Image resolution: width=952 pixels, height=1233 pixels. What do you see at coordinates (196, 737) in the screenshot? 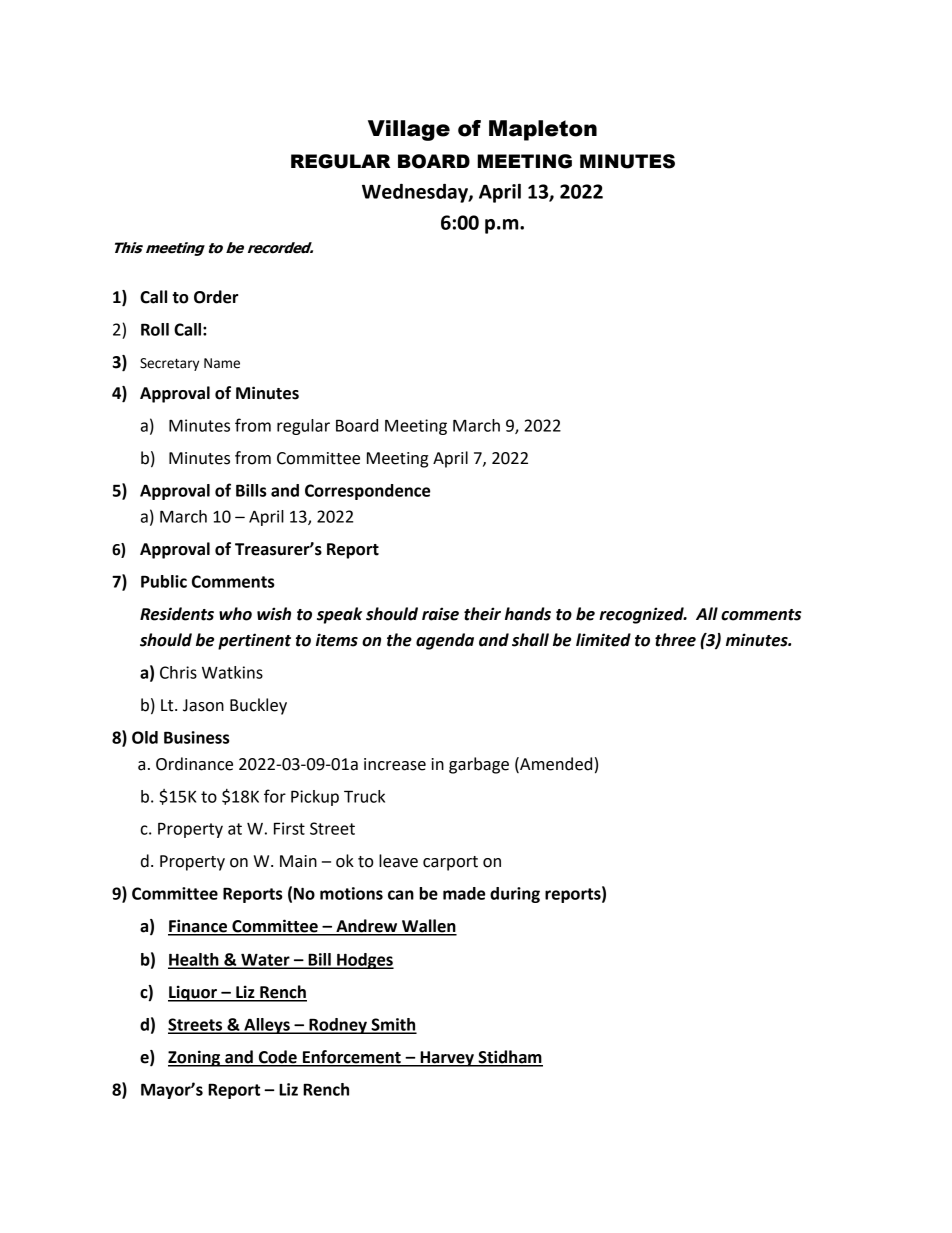
I see `Business` at bounding box center [196, 737].
